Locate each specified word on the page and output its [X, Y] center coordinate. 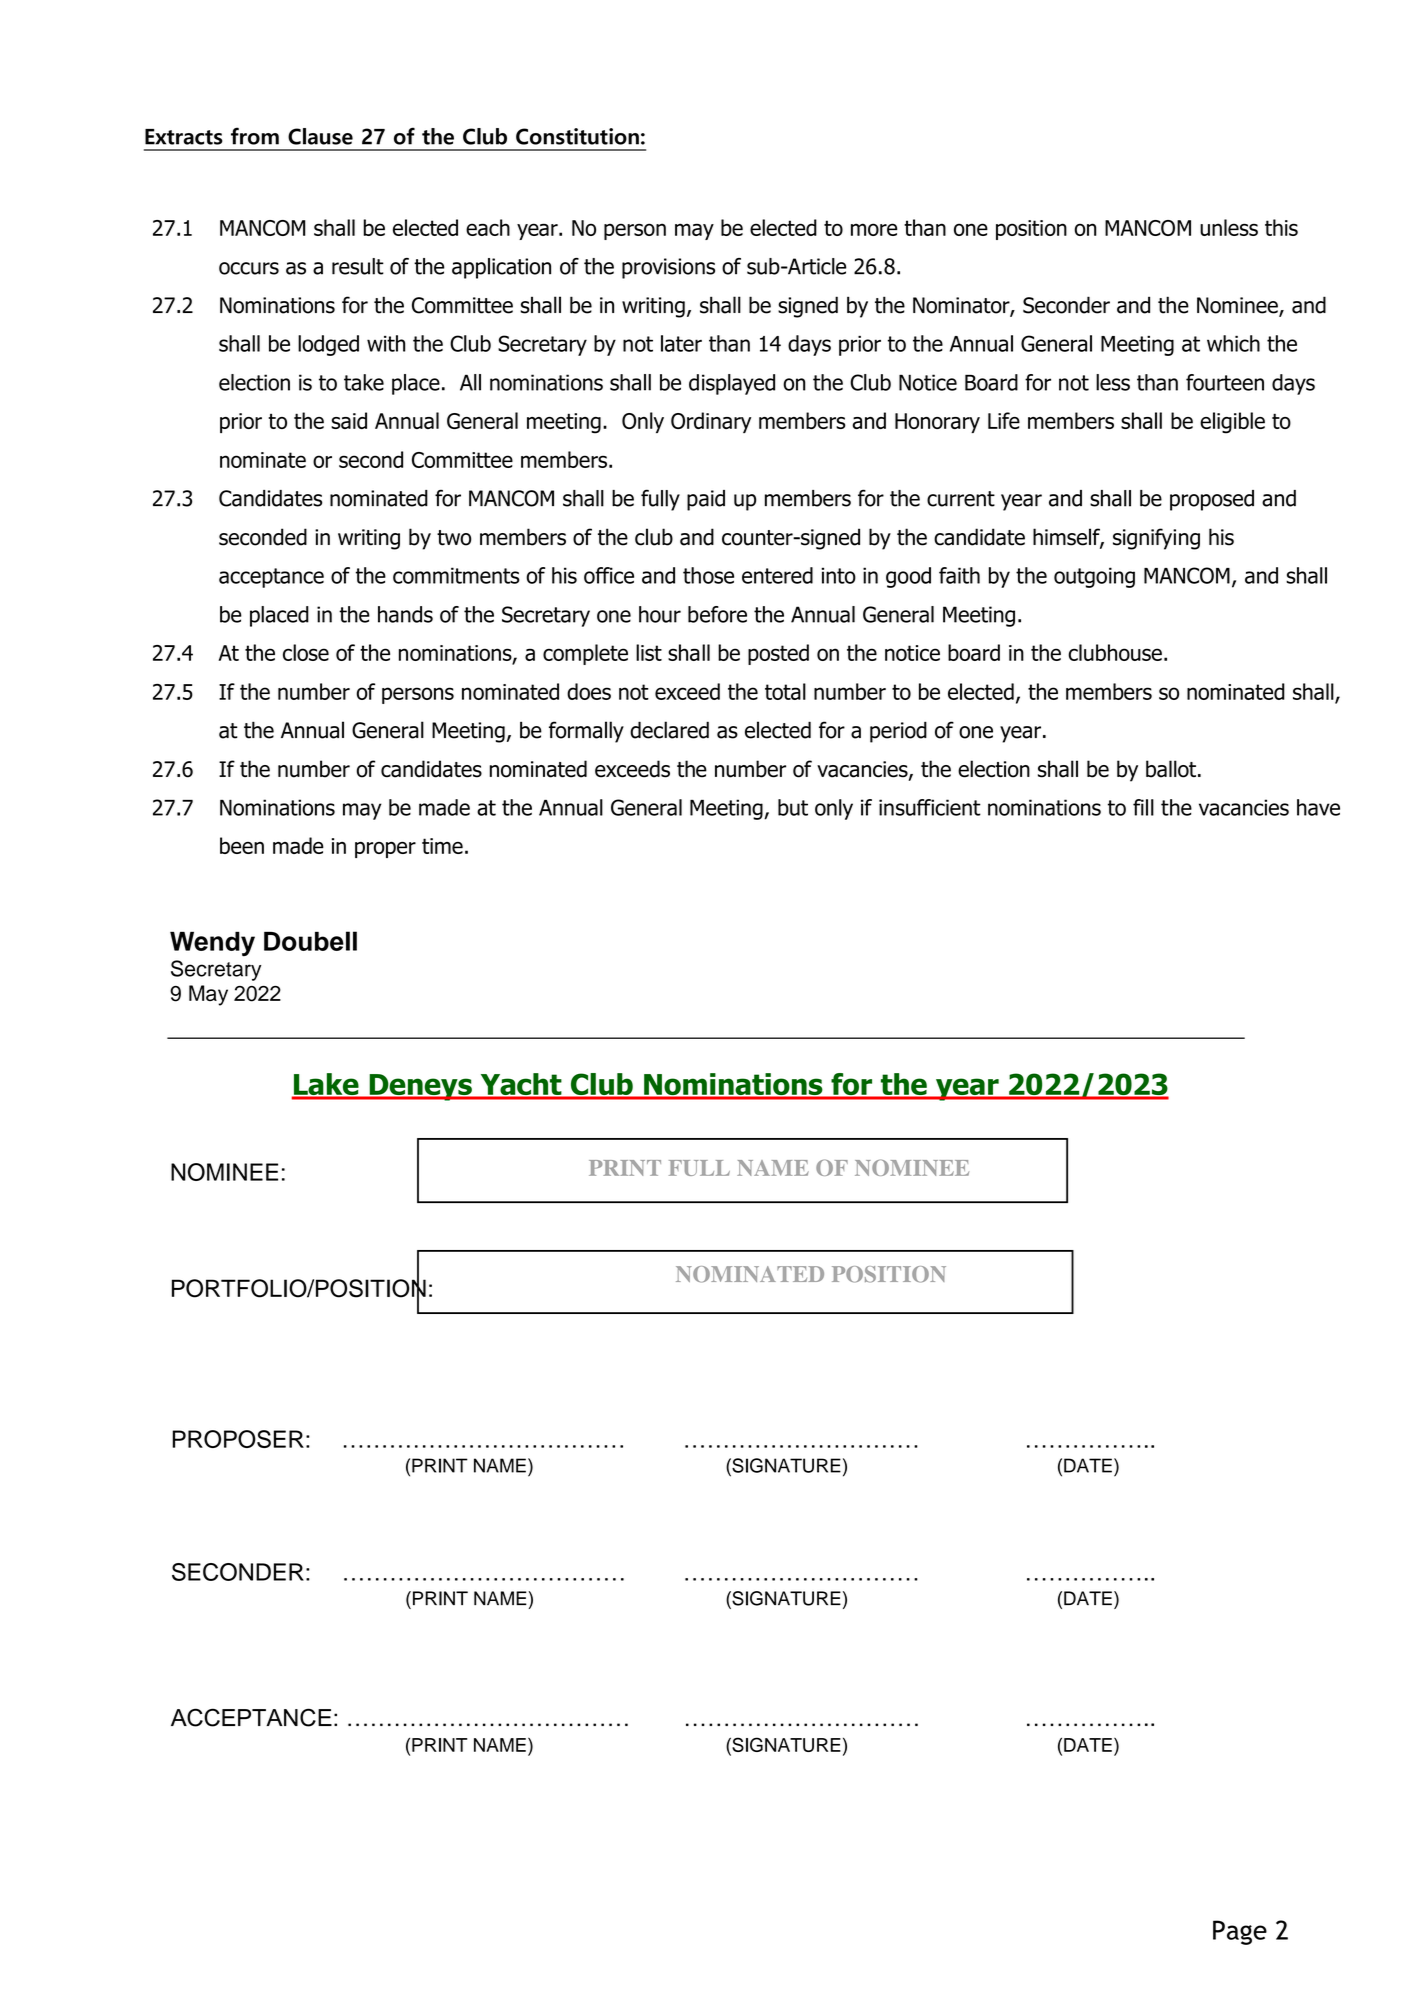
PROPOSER [238, 1439]
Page [1240, 1932]
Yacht [521, 1085]
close [306, 652]
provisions [668, 268]
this [1281, 227]
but [793, 807]
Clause [320, 136]
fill [1143, 807]
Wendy [212, 944]
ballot [1171, 769]
